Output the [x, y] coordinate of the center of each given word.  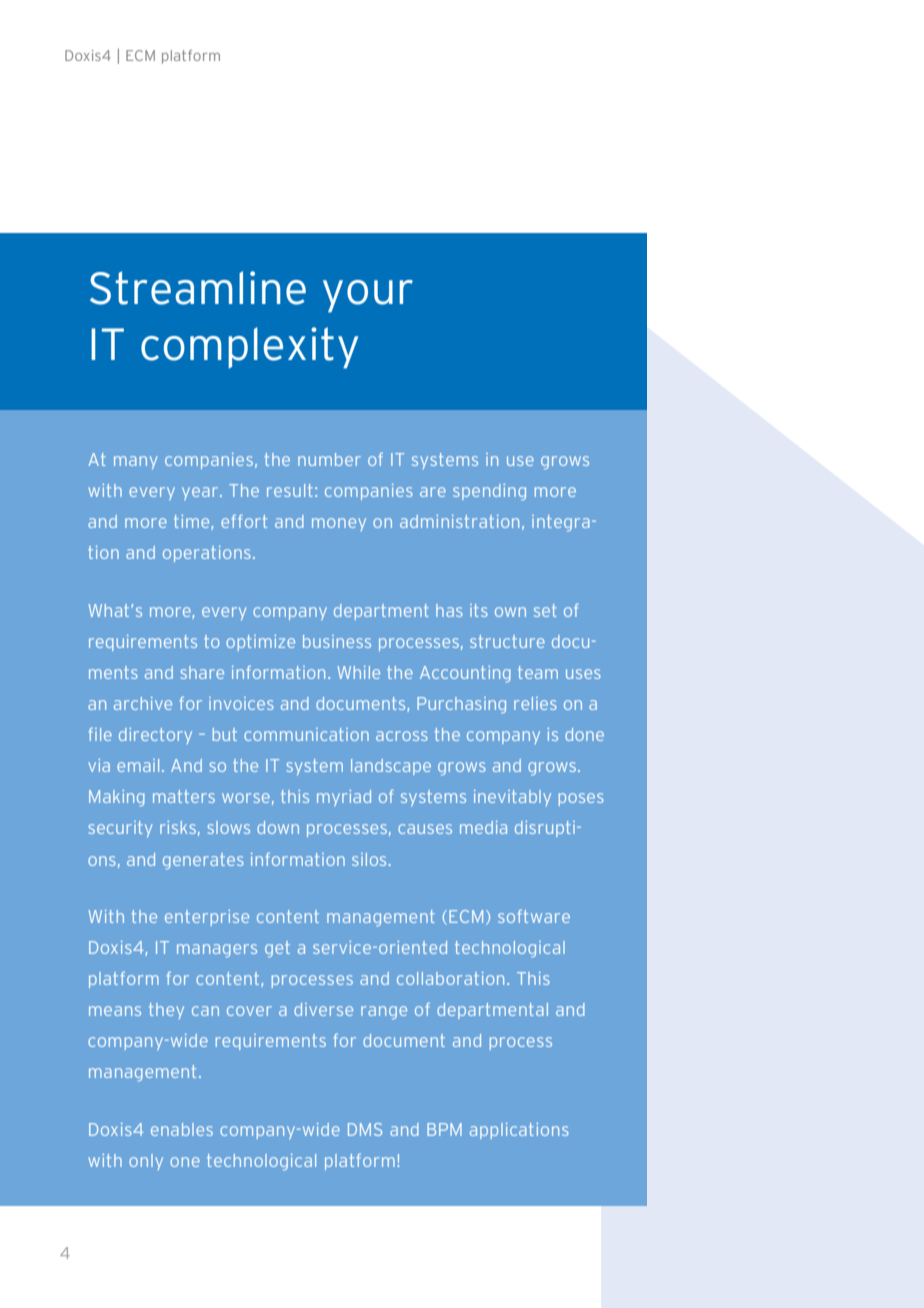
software [534, 916]
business [337, 641]
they [166, 1011]
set [545, 610]
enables [182, 1129]
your [368, 296]
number [329, 459]
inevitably [512, 798]
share [202, 672]
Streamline [198, 288]
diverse [323, 1009]
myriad [344, 798]
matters [184, 796]
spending [489, 492]
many [135, 462]
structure [507, 641]
